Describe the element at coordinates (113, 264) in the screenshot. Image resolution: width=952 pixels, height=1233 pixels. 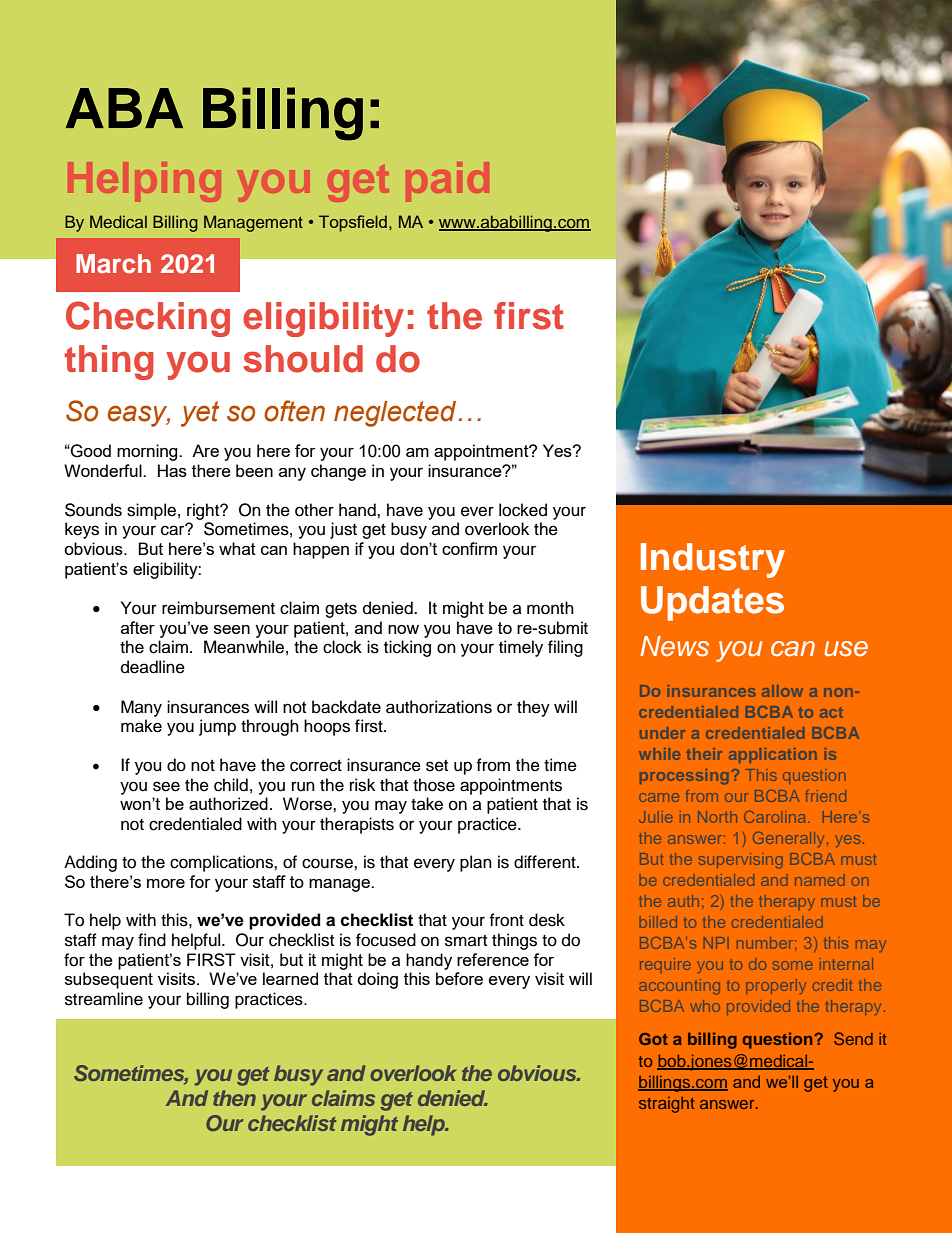
I see `March` at that location.
